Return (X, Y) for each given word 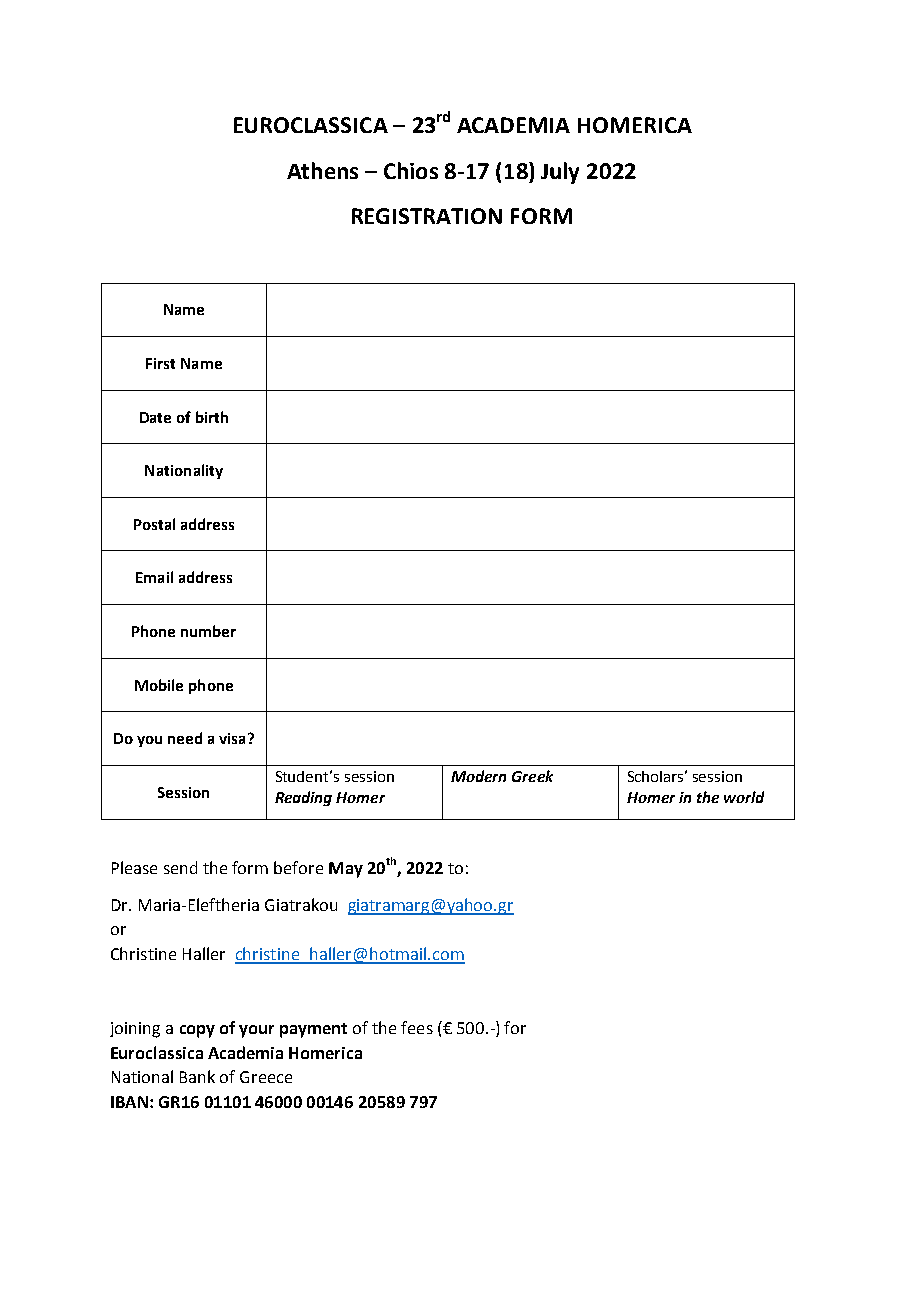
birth (212, 417)
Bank (197, 1076)
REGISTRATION (427, 216)
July (560, 173)
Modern (478, 776)
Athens (322, 170)
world (744, 797)
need (185, 738)
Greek (532, 776)
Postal (154, 524)
